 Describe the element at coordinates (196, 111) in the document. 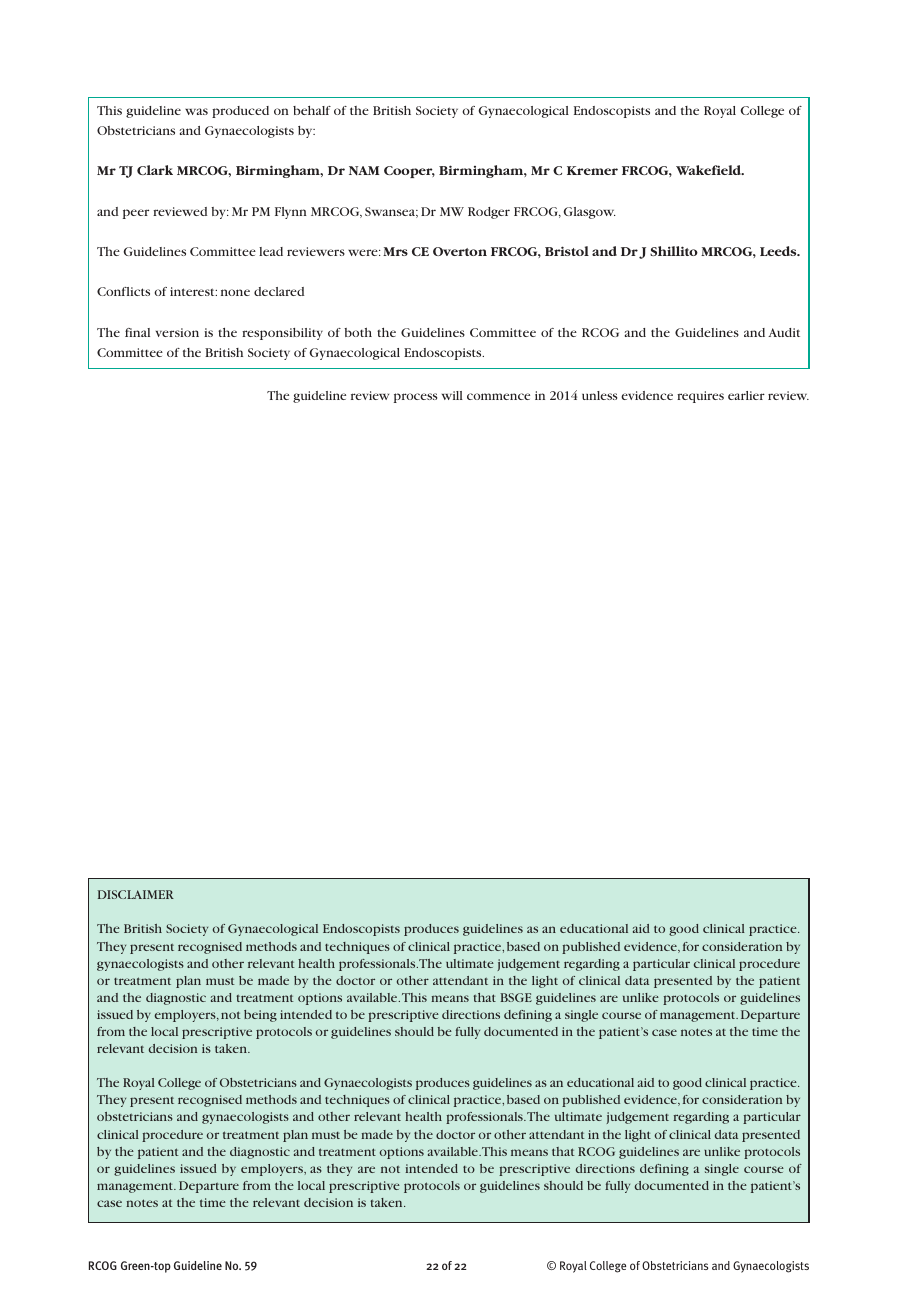

I see `was` at that location.
